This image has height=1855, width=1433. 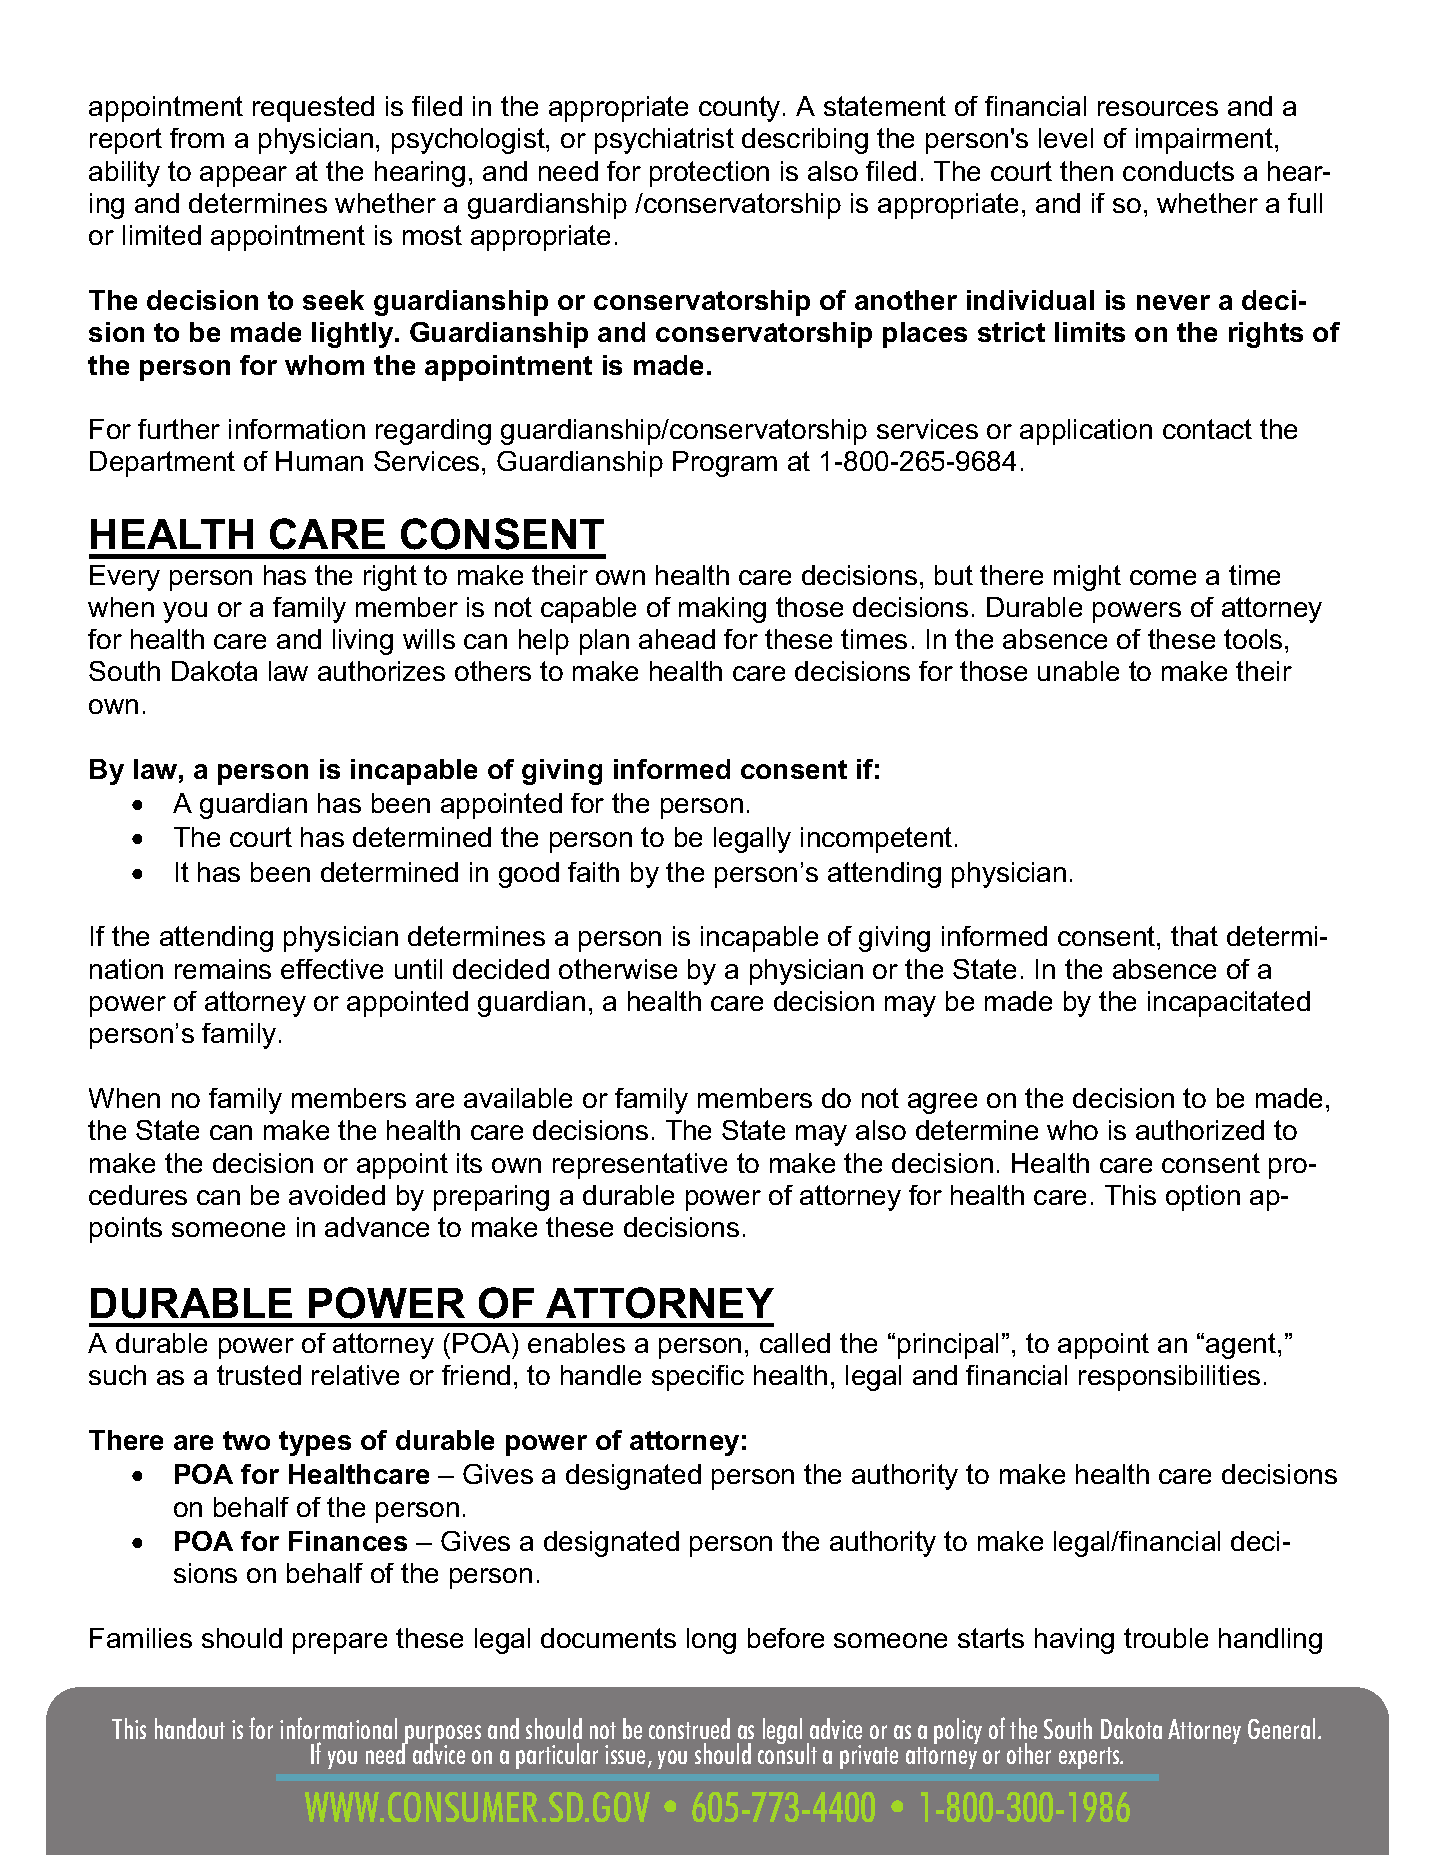 What do you see at coordinates (709, 174) in the image?
I see `protection` at bounding box center [709, 174].
